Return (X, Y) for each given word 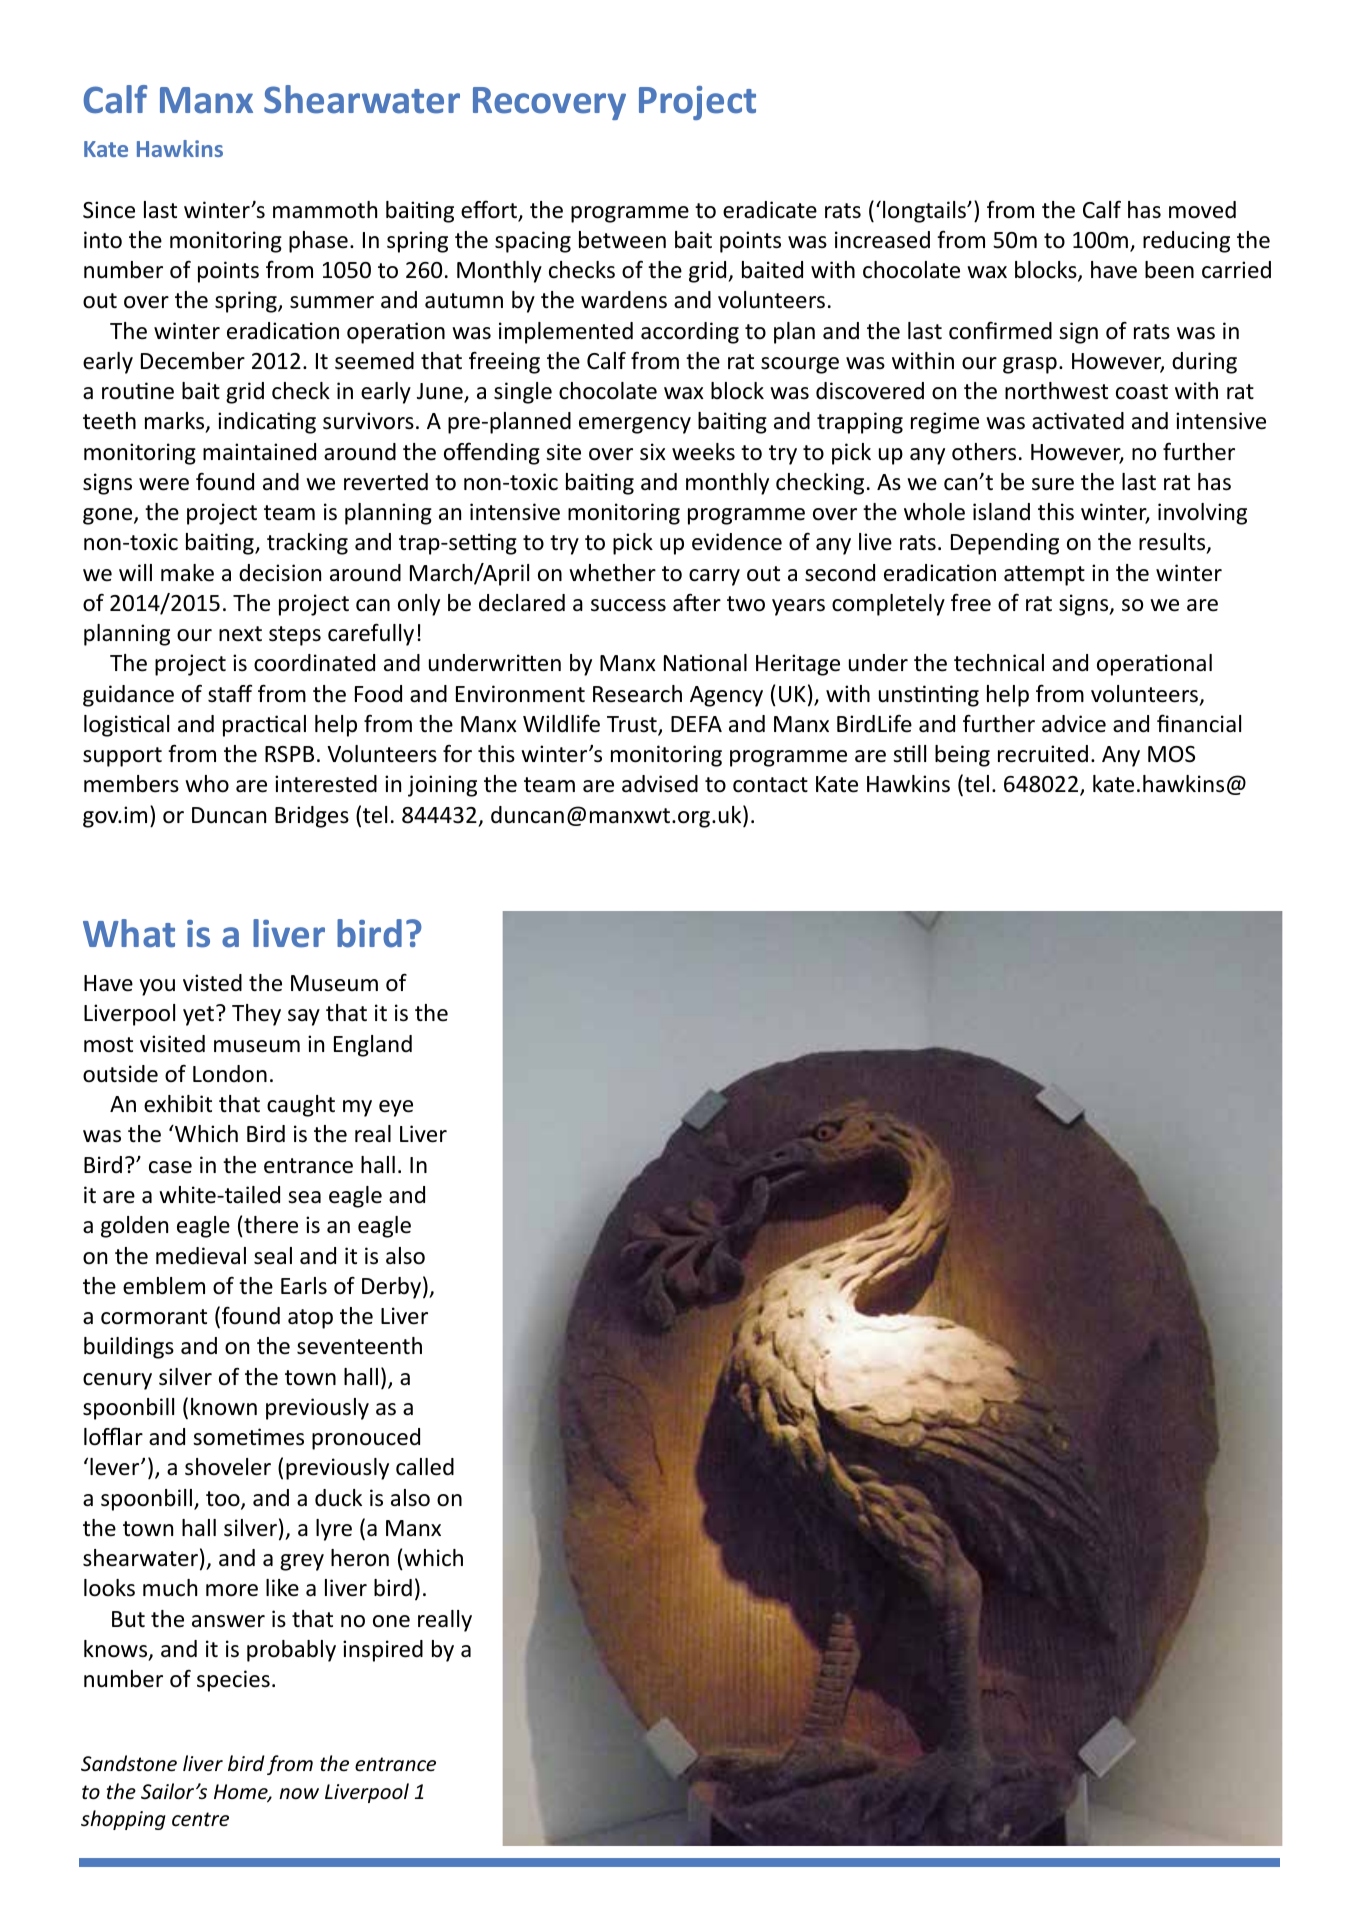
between (622, 240)
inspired (383, 1651)
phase (318, 242)
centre (200, 1819)
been (1169, 270)
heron (360, 1558)
